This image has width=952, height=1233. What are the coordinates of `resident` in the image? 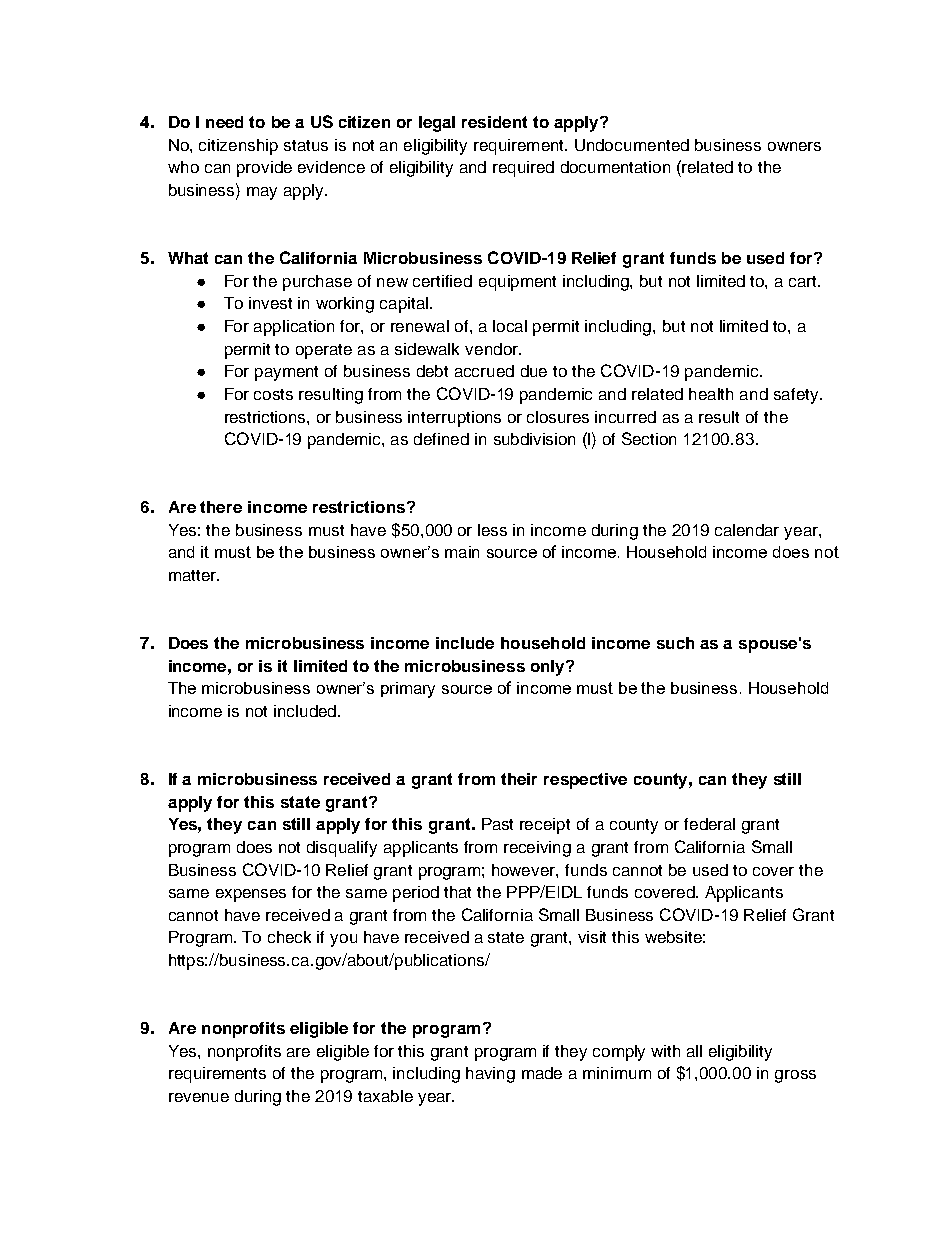 It's located at (494, 122).
